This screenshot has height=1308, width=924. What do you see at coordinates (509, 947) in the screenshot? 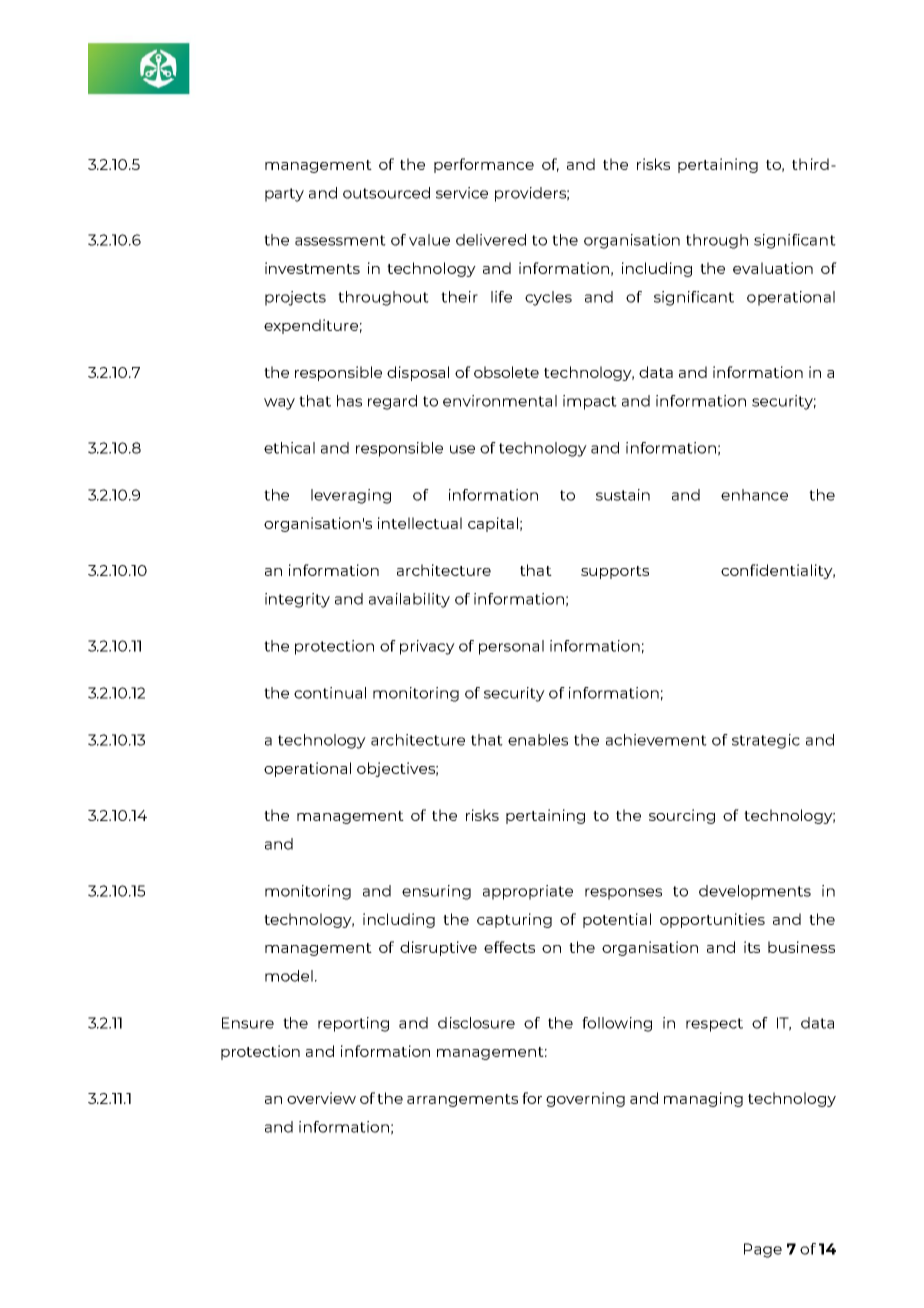
I see `effects` at bounding box center [509, 947].
